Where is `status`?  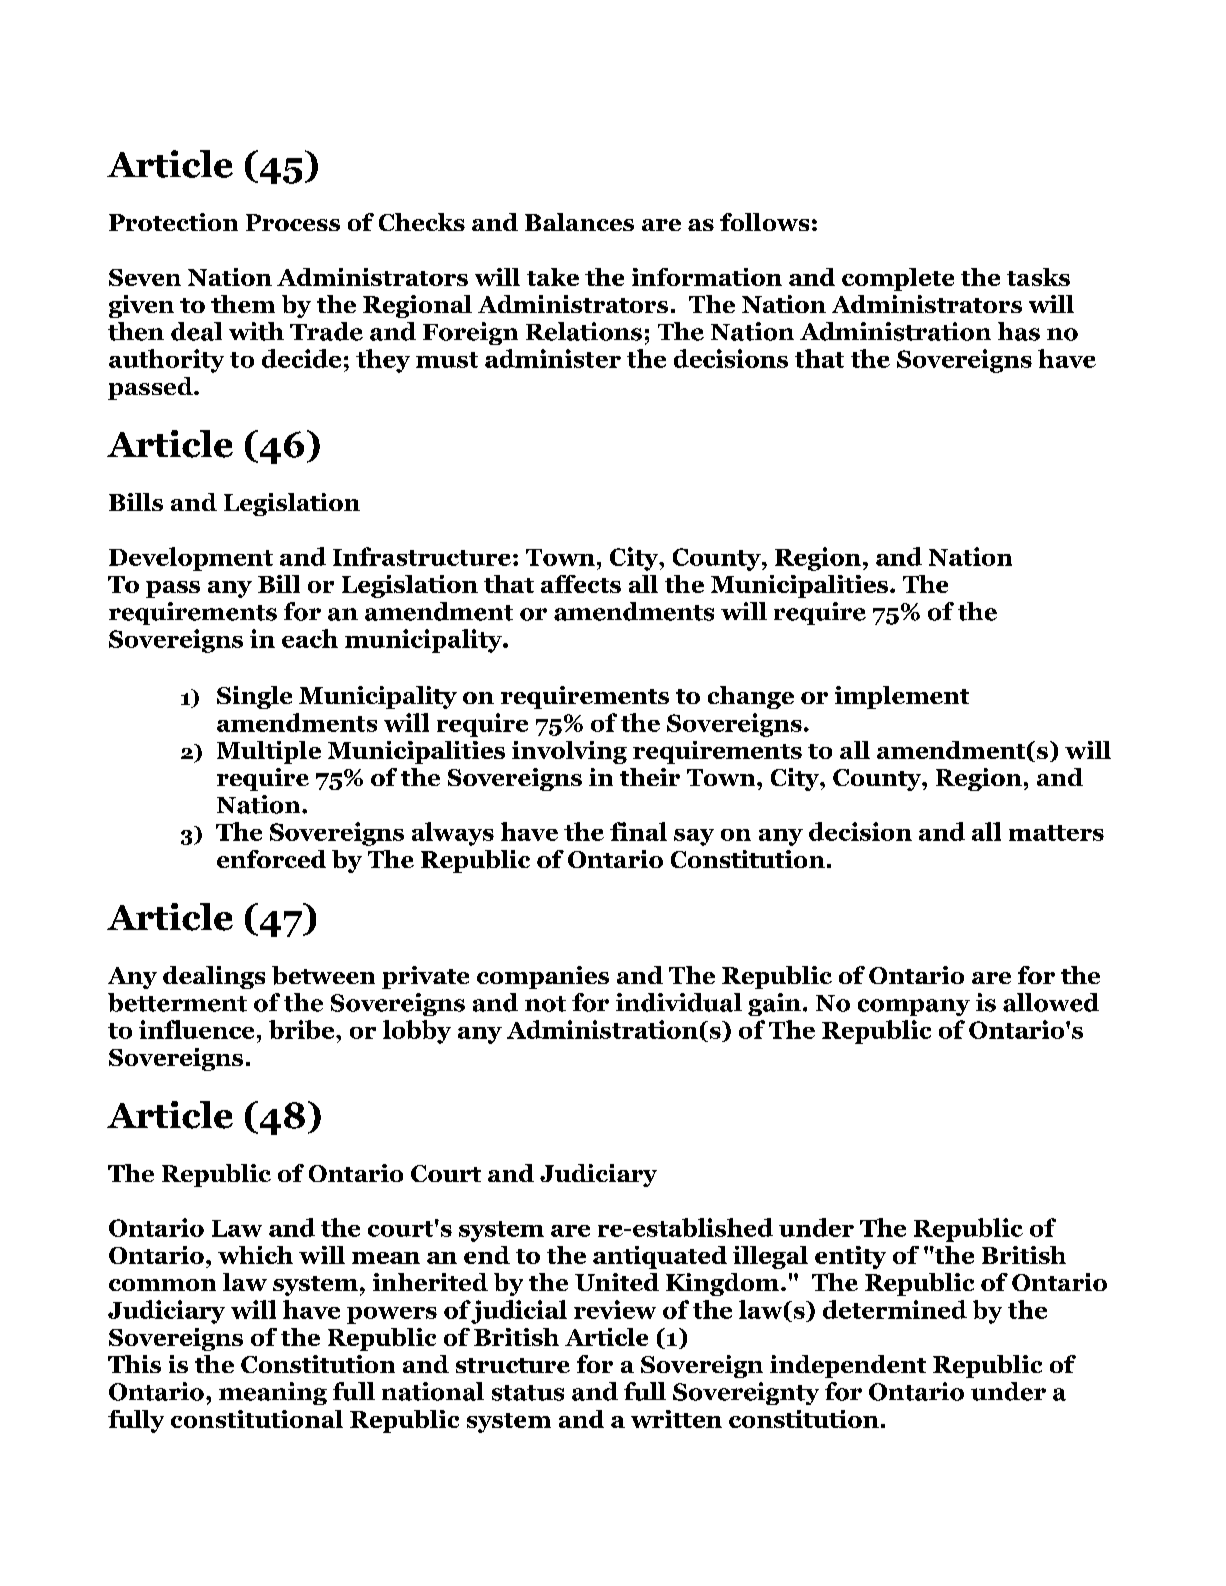
status is located at coordinates (528, 1393).
